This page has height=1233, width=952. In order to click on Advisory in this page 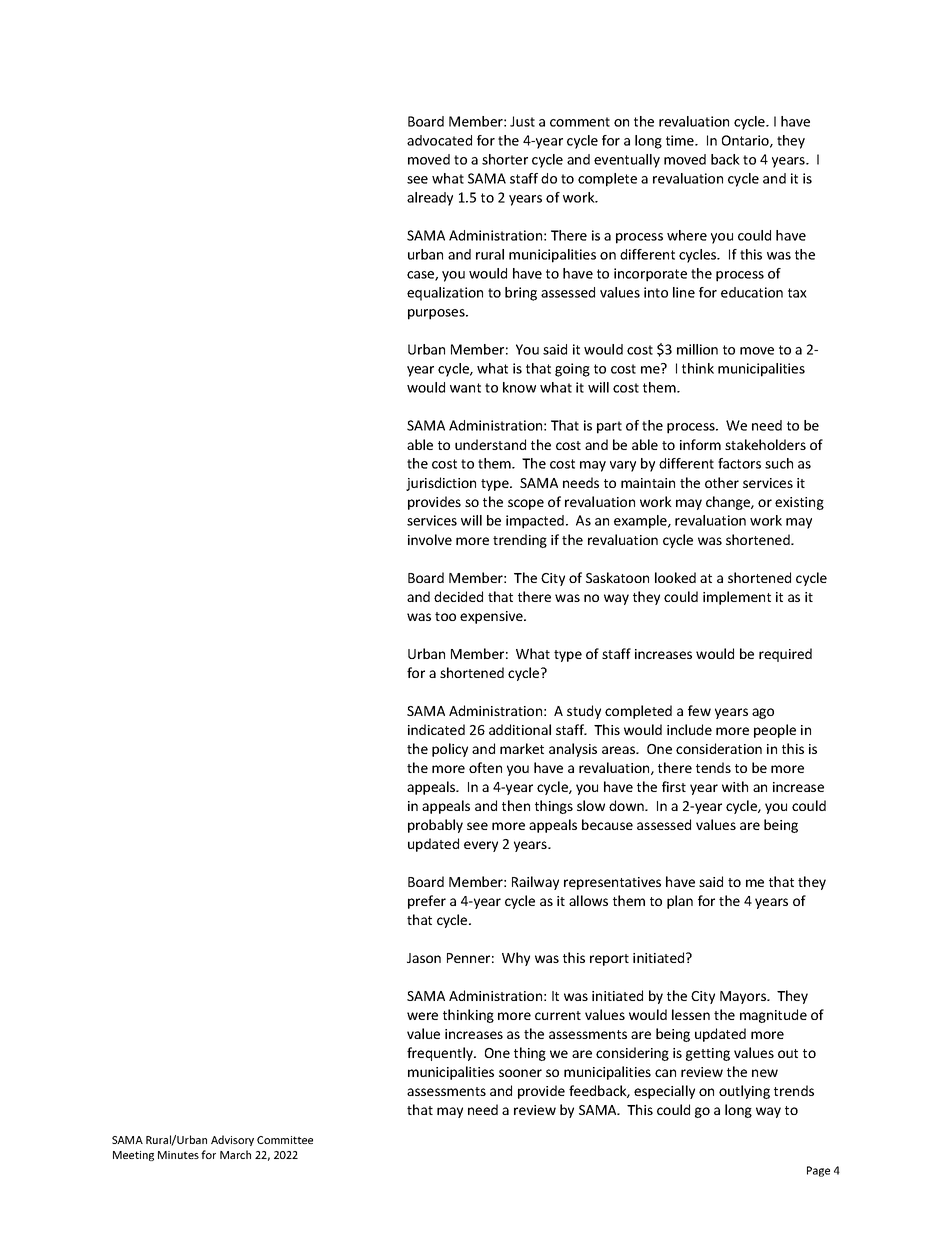, I will do `click(232, 1140)`.
